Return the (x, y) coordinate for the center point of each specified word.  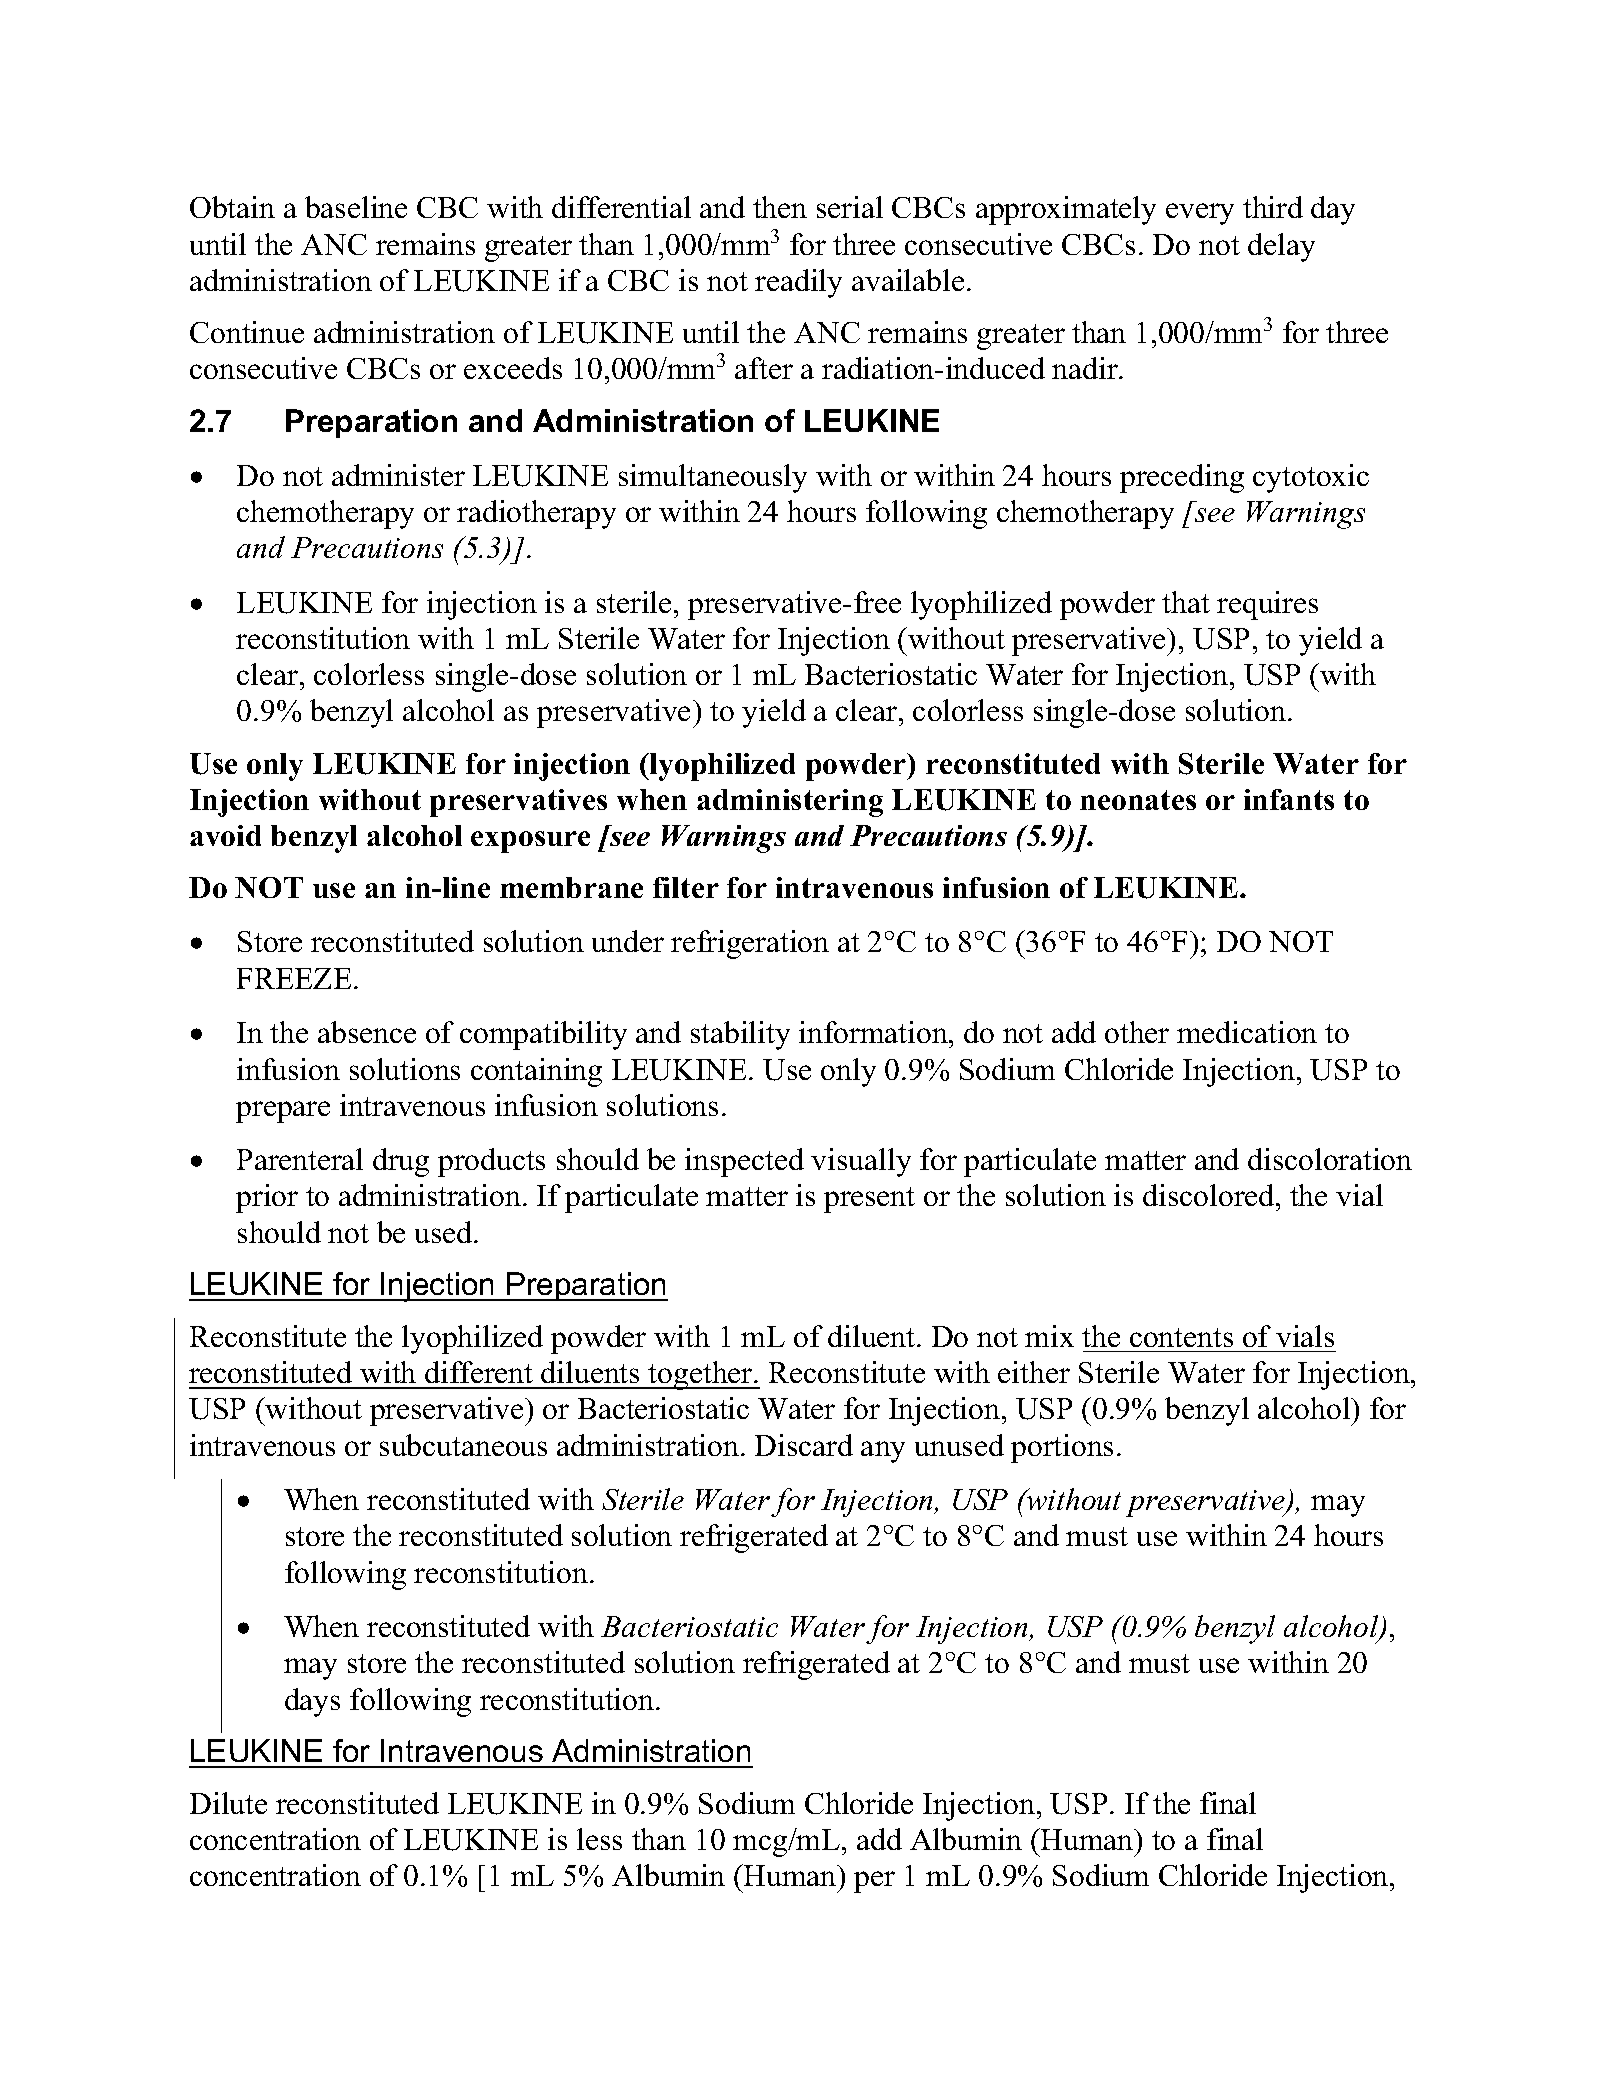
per (874, 1882)
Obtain (232, 207)
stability (740, 1035)
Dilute (228, 1803)
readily (798, 283)
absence (367, 1032)
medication (1247, 1032)
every (1200, 214)
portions (1062, 1448)
